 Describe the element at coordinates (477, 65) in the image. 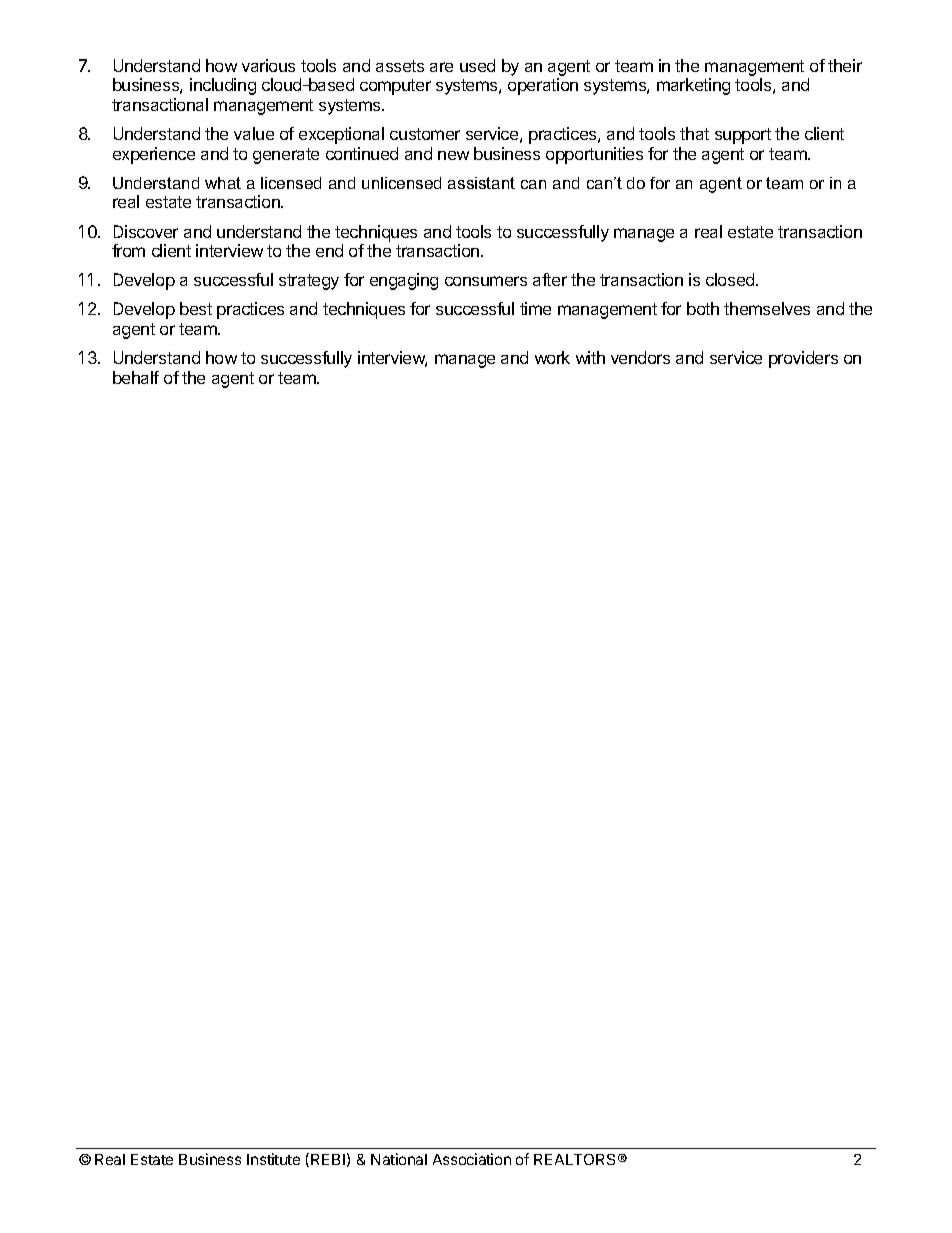

I see `used` at that location.
